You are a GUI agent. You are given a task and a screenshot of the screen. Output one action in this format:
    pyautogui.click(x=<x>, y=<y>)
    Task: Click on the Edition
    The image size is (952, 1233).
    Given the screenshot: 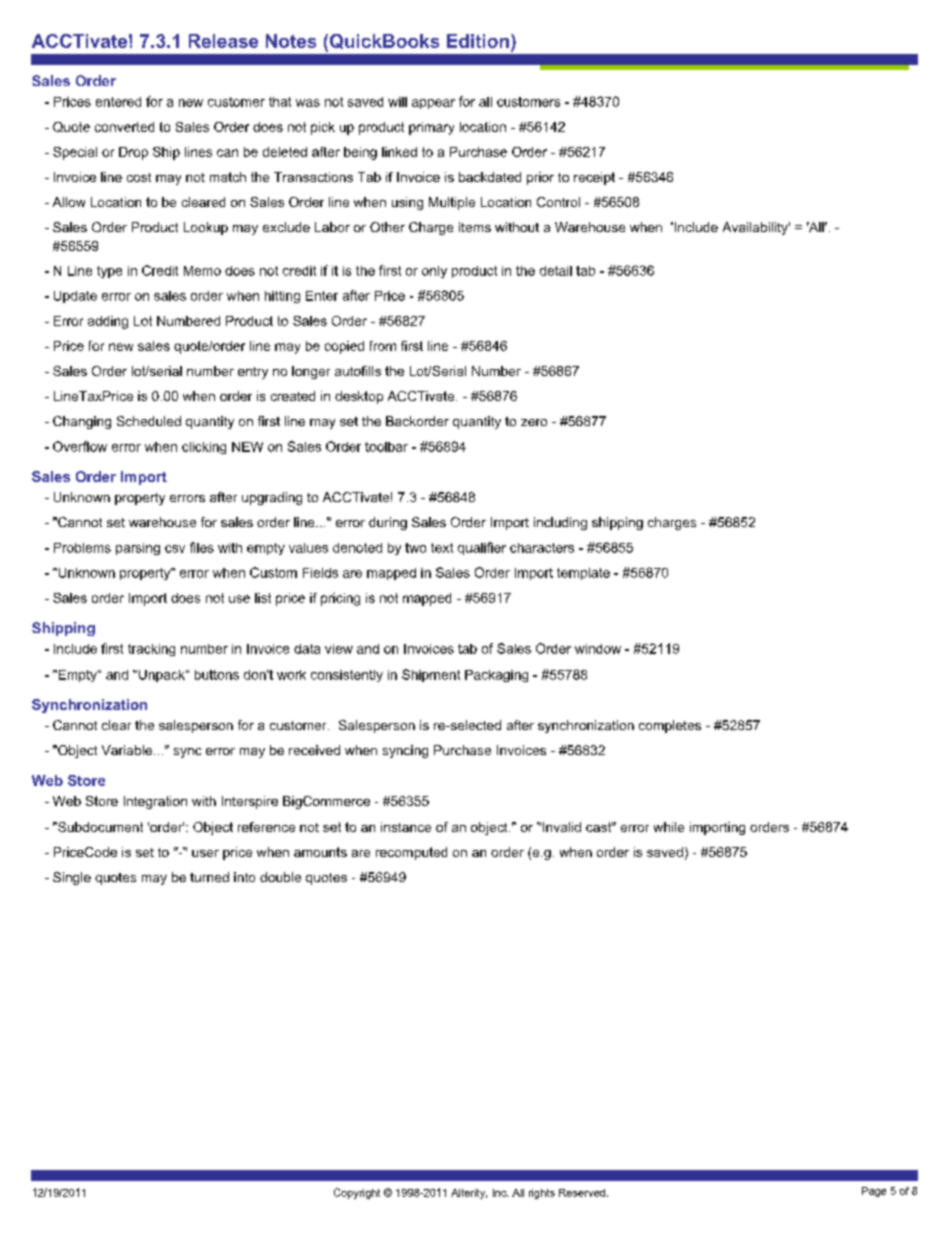 What is the action you would take?
    pyautogui.click(x=478, y=41)
